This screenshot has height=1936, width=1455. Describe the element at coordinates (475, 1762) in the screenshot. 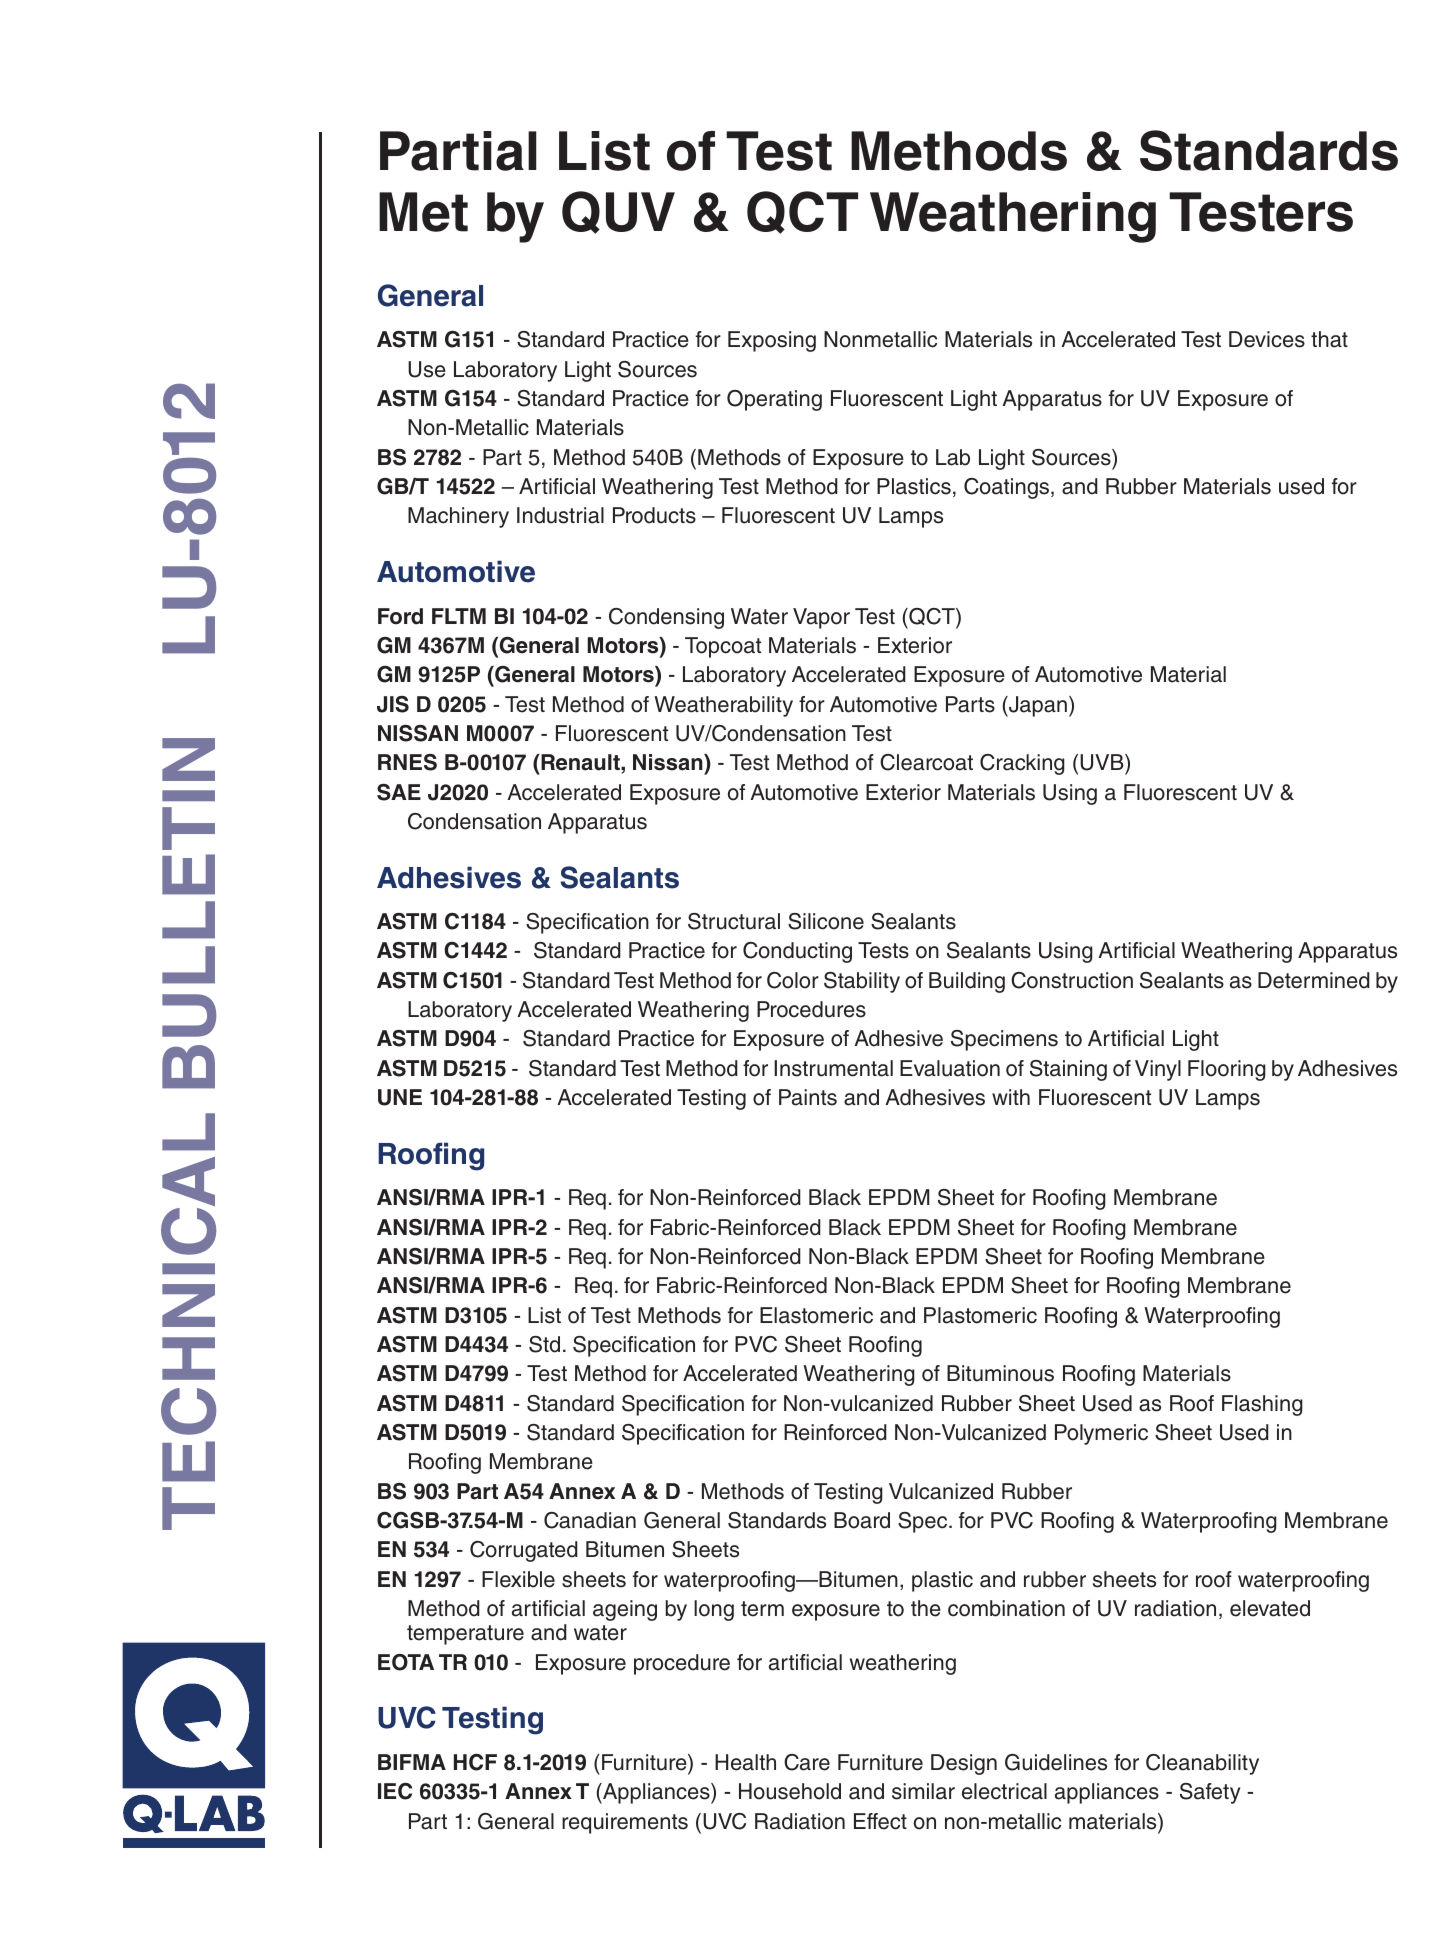

I see `HCF` at that location.
